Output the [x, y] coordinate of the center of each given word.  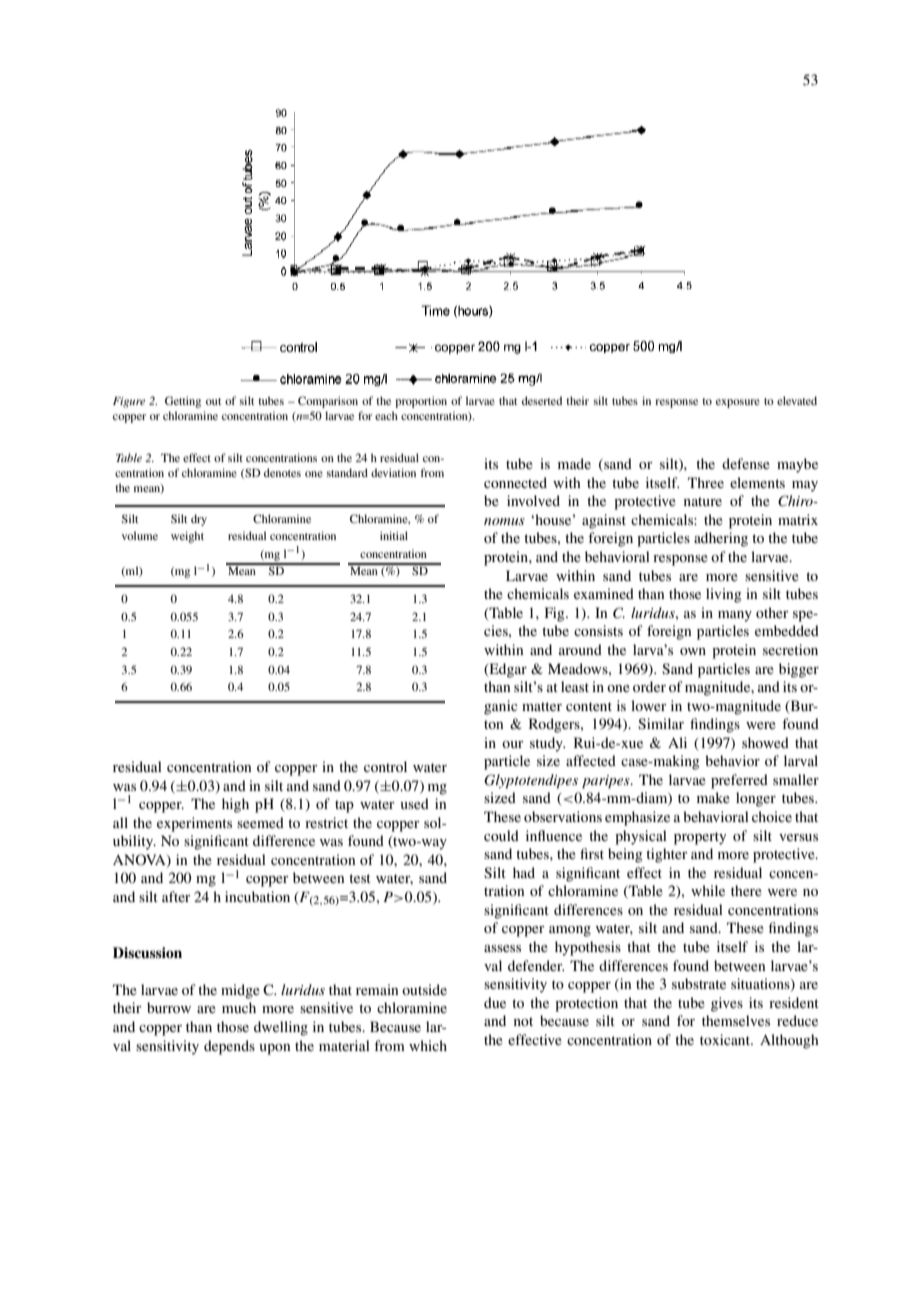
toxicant [726, 1039]
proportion [421, 402]
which [428, 1045]
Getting [183, 402]
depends [229, 1047]
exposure [738, 403]
